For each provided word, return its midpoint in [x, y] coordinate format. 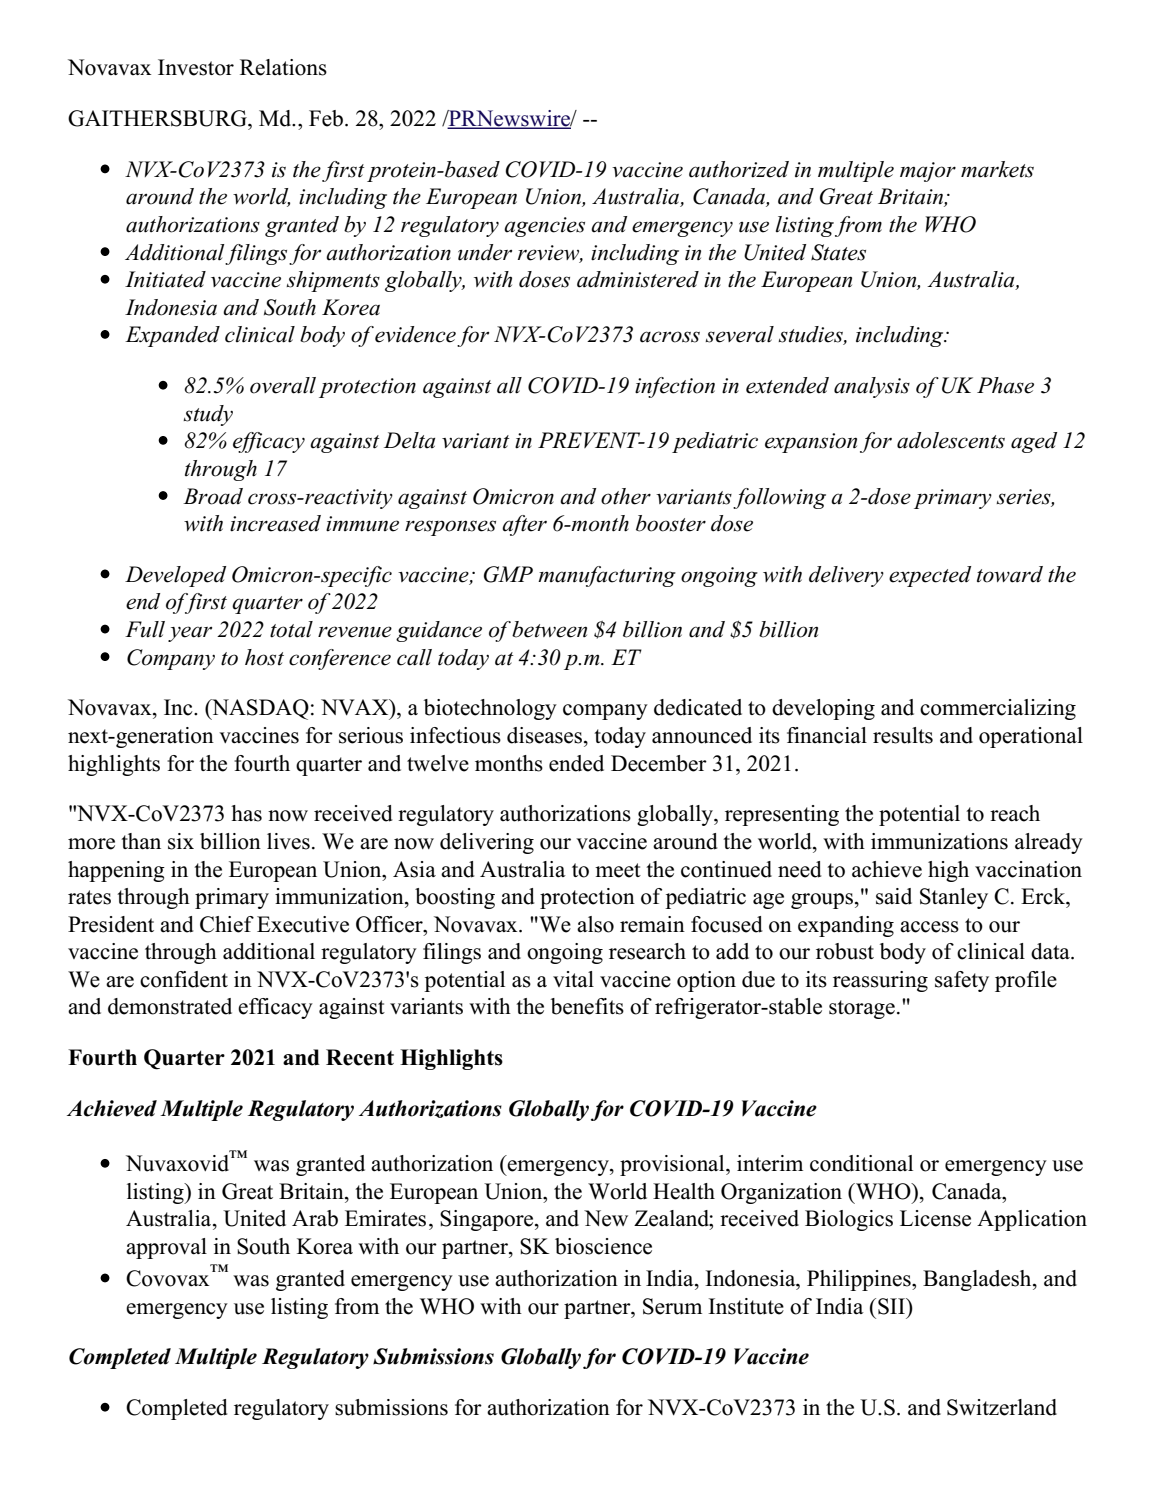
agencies [544, 227]
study [208, 415]
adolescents [951, 440]
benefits [587, 1006]
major [928, 172]
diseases [546, 735]
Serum [672, 1306]
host [264, 657]
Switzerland [1002, 1407]
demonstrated [170, 1006]
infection [675, 387]
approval [166, 1248]
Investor [196, 67]
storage [862, 1009]
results [903, 735]
